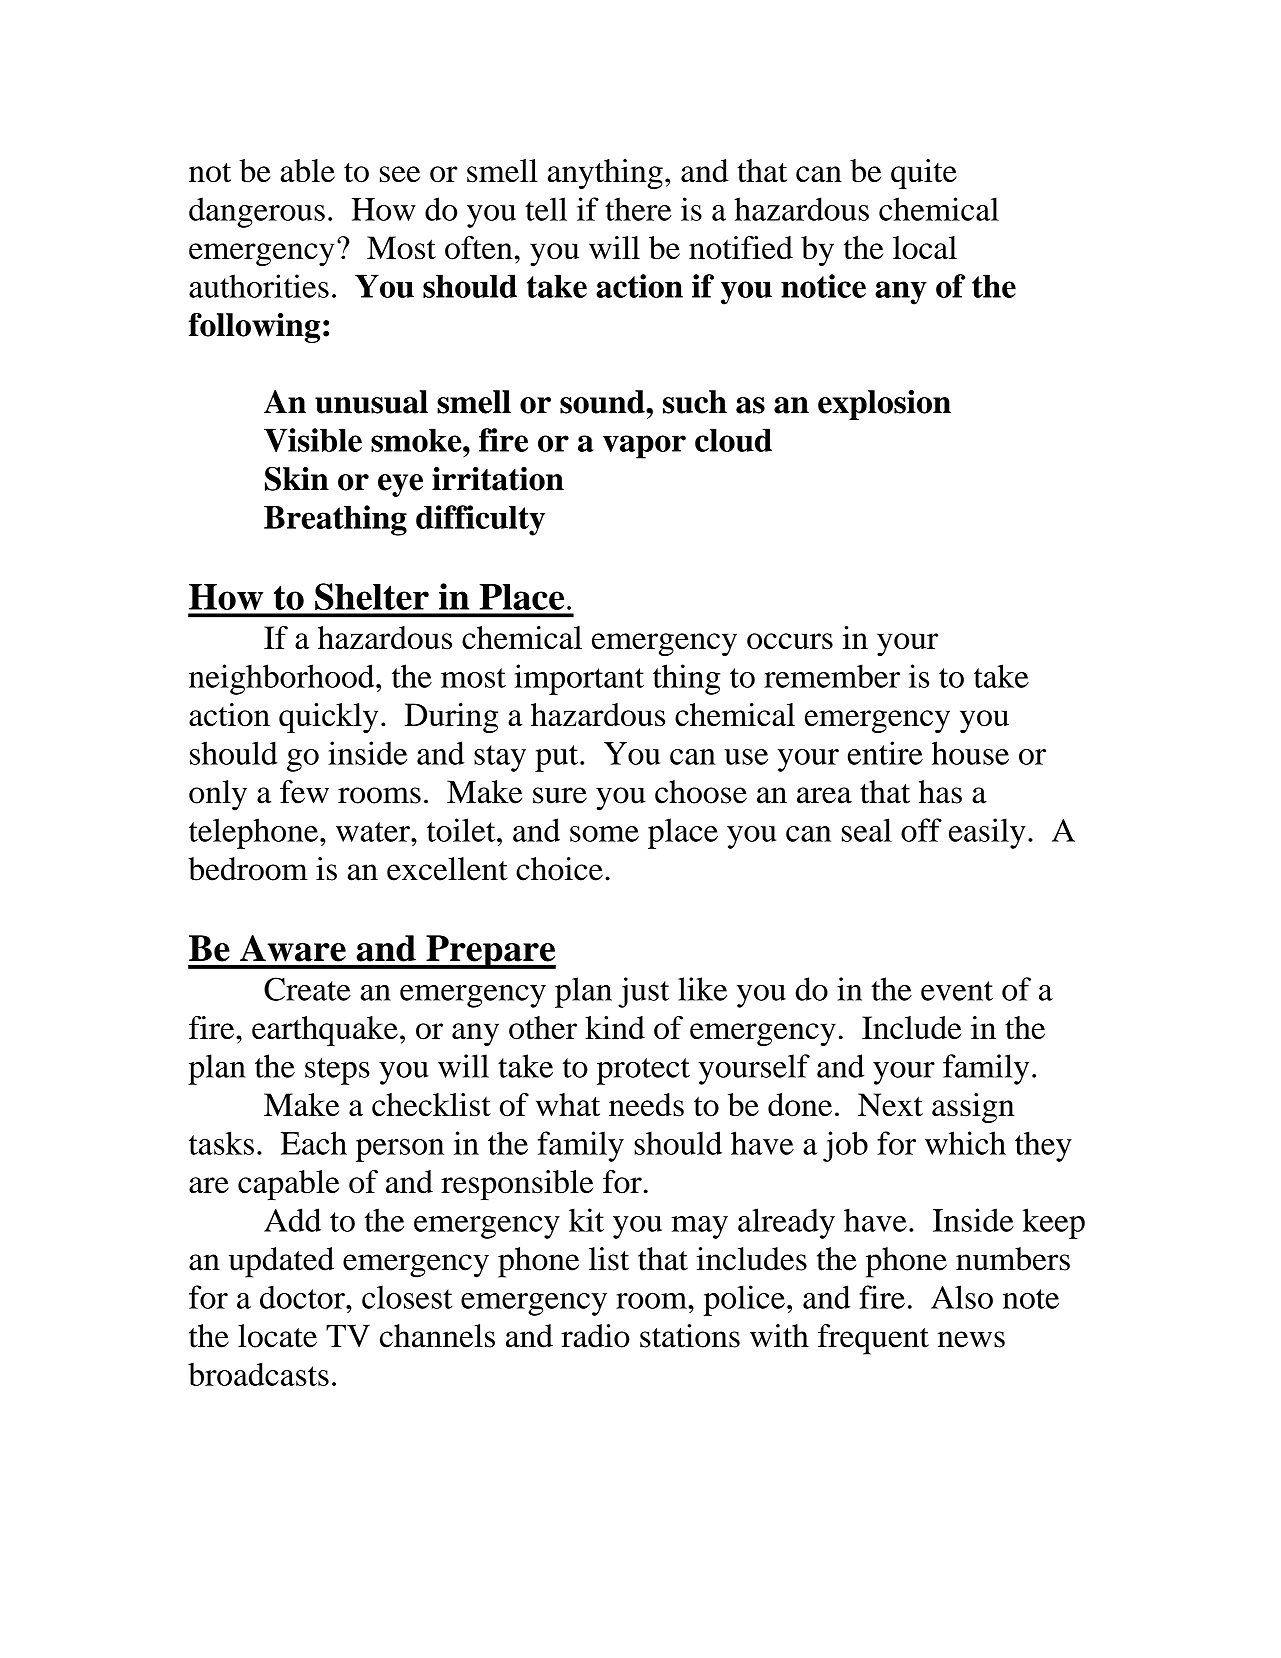 This document has height=1658, width=1281. Describe the element at coordinates (957, 991) in the document. I see `event` at that location.
